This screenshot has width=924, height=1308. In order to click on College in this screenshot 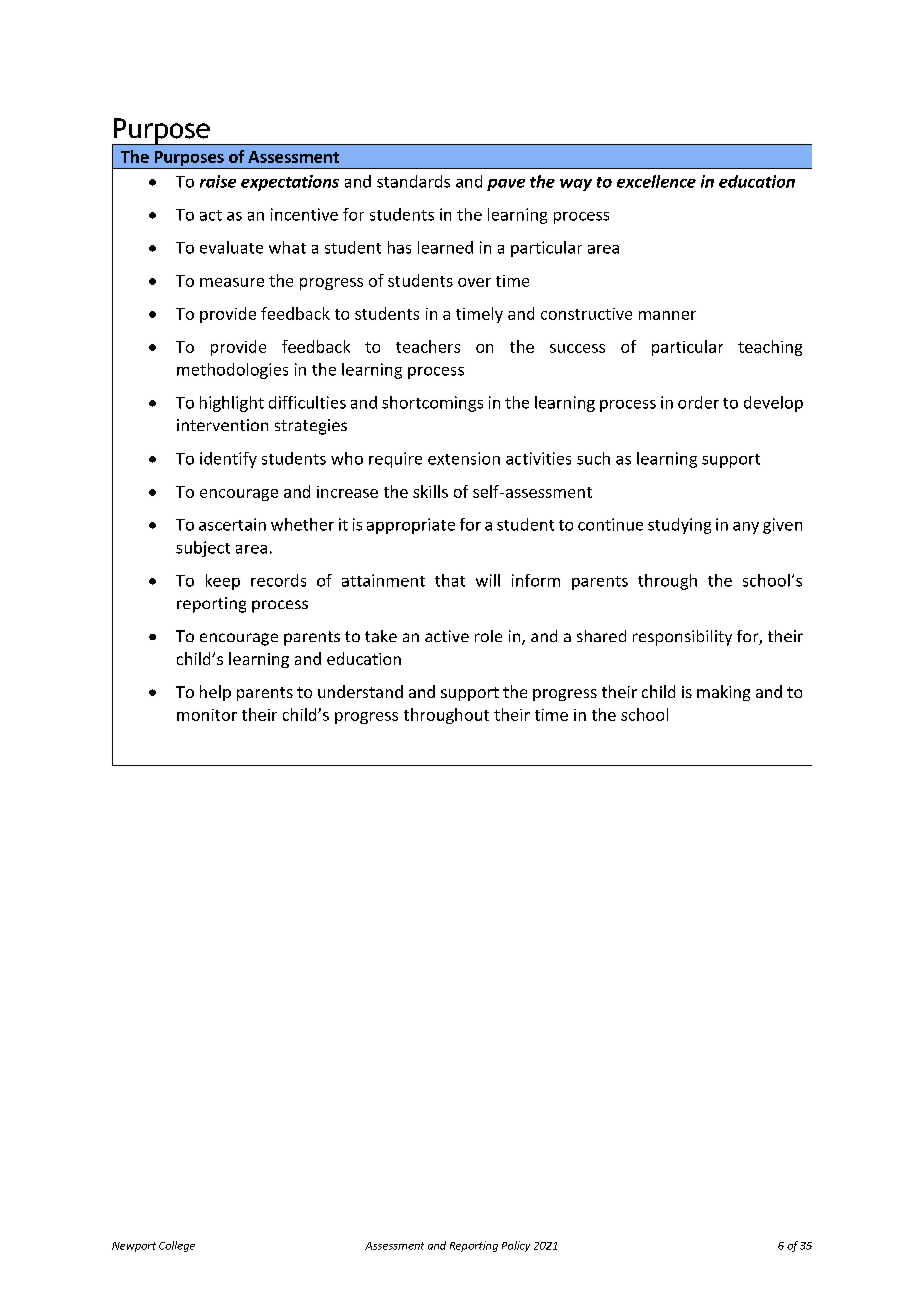, I will do `click(177, 1246)`.
